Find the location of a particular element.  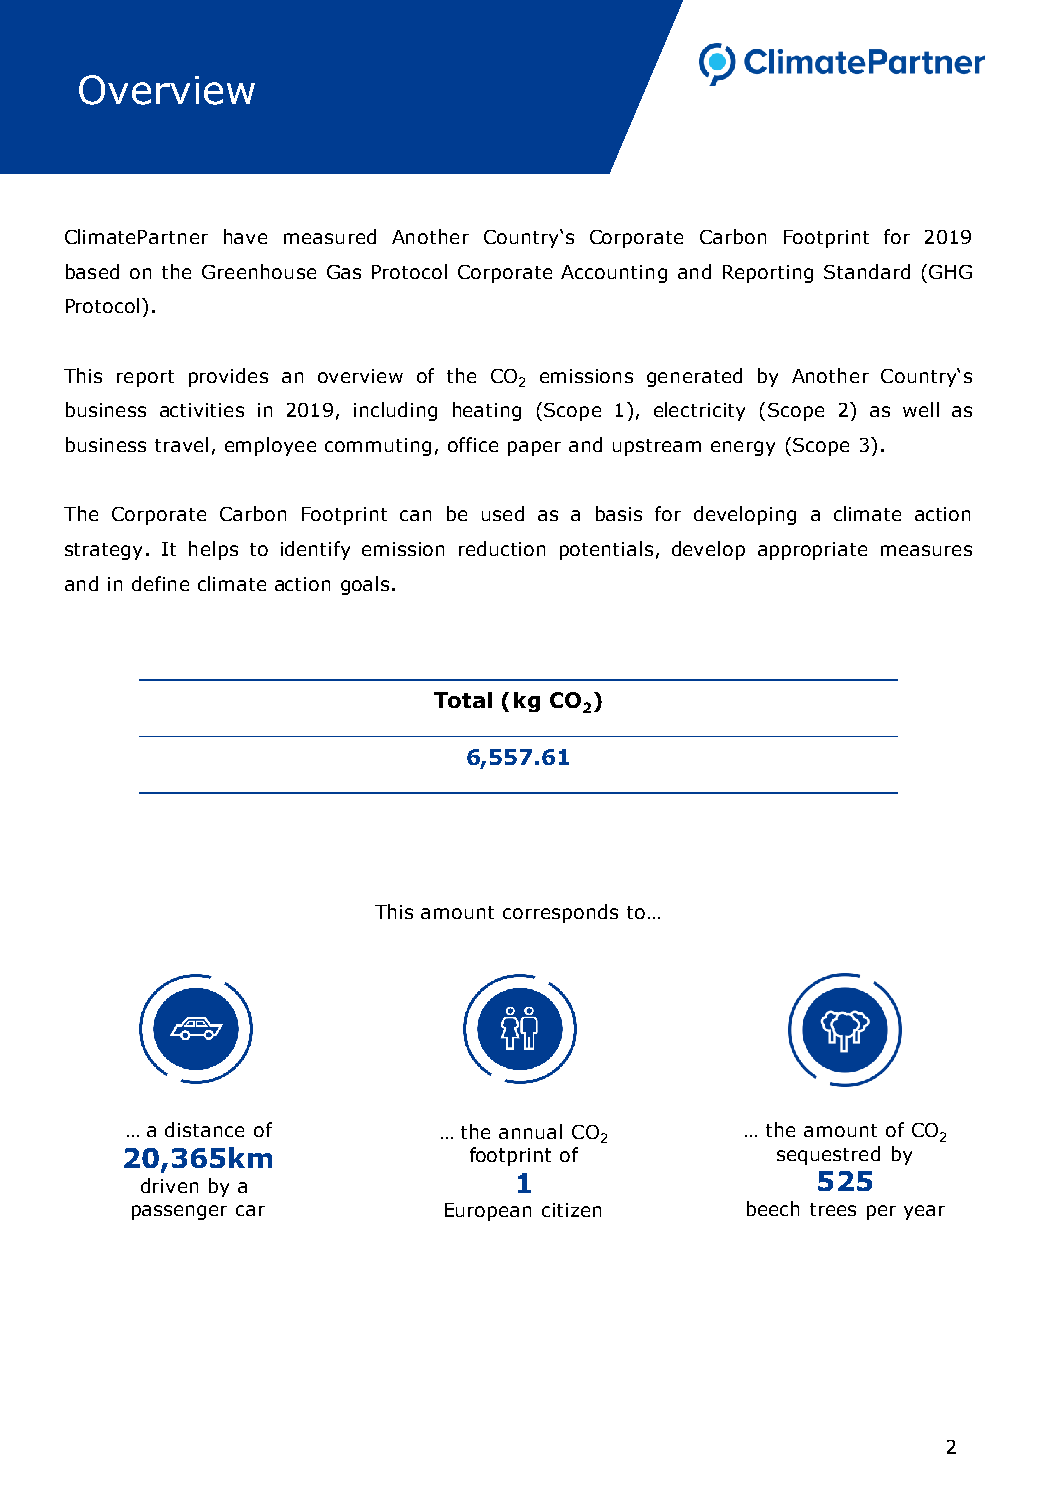

have is located at coordinates (245, 236).
